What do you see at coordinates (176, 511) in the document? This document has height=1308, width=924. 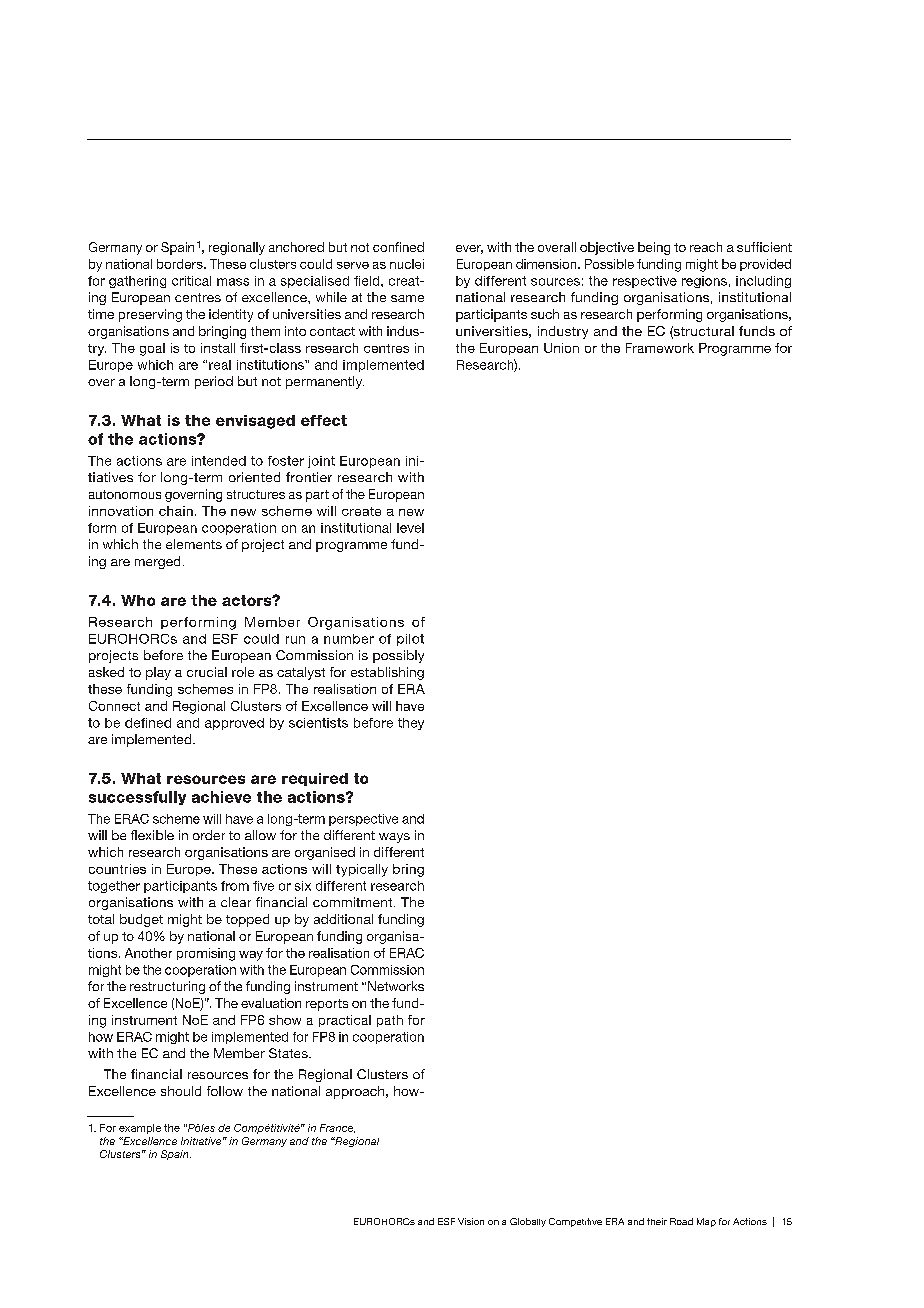 I see `chain` at bounding box center [176, 511].
